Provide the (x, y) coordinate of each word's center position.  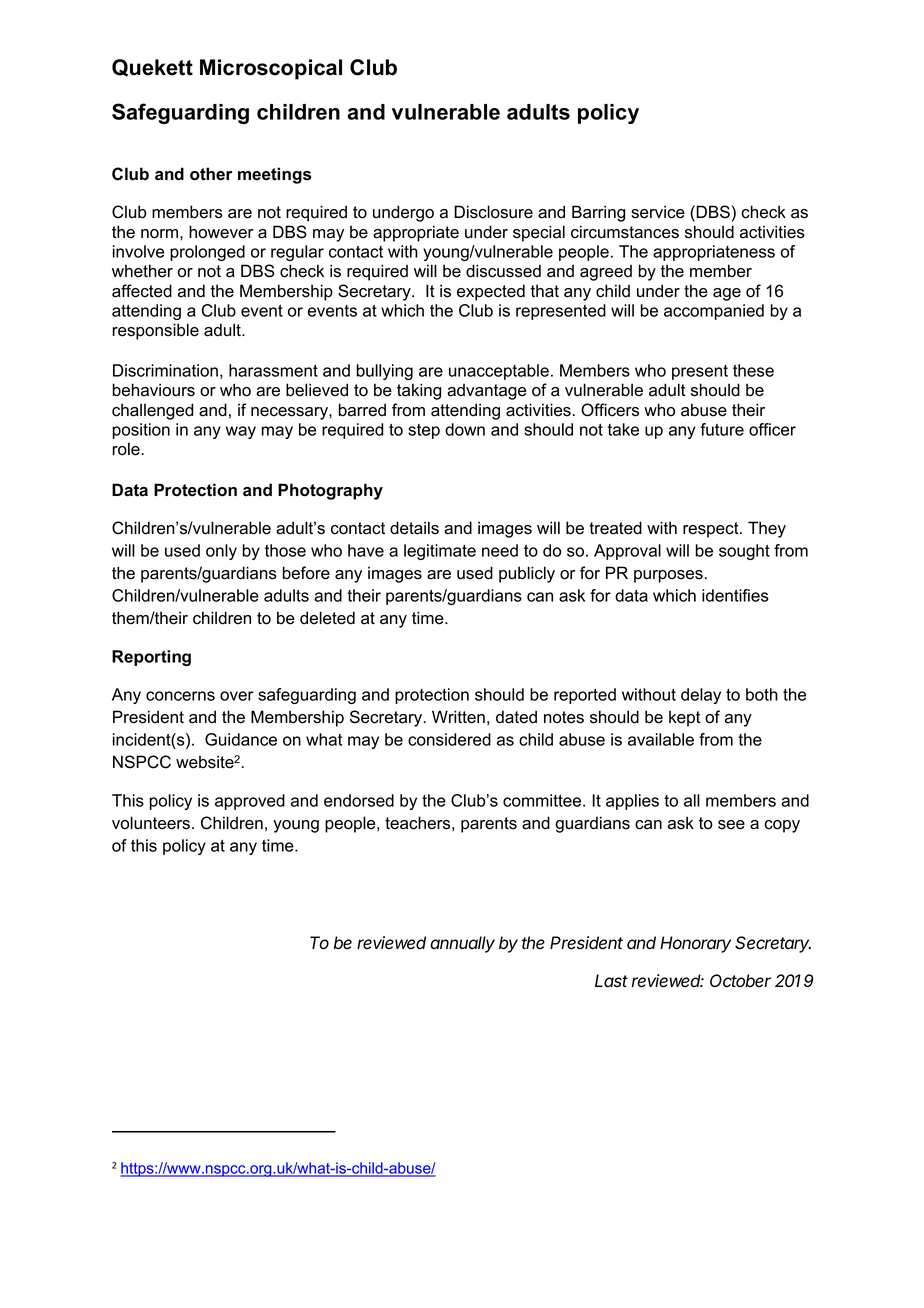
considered (449, 739)
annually (462, 944)
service (658, 212)
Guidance (241, 739)
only (221, 552)
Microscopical (271, 69)
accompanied (714, 312)
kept (684, 719)
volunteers (151, 823)
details (414, 528)
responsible (155, 331)
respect (712, 530)
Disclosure (493, 212)
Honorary (695, 944)
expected (491, 292)
